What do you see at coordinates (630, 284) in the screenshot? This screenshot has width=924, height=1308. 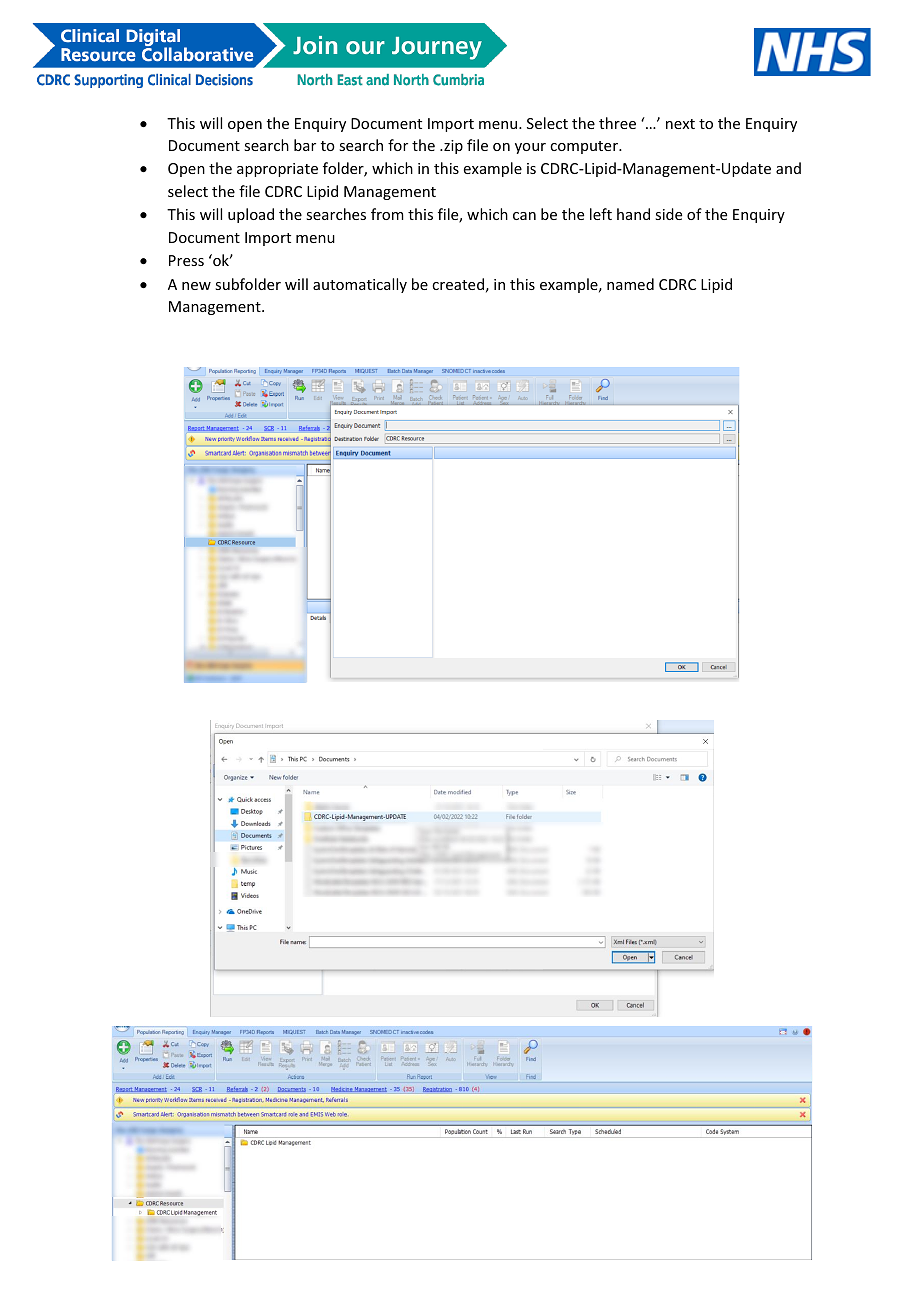 I see `named` at bounding box center [630, 284].
